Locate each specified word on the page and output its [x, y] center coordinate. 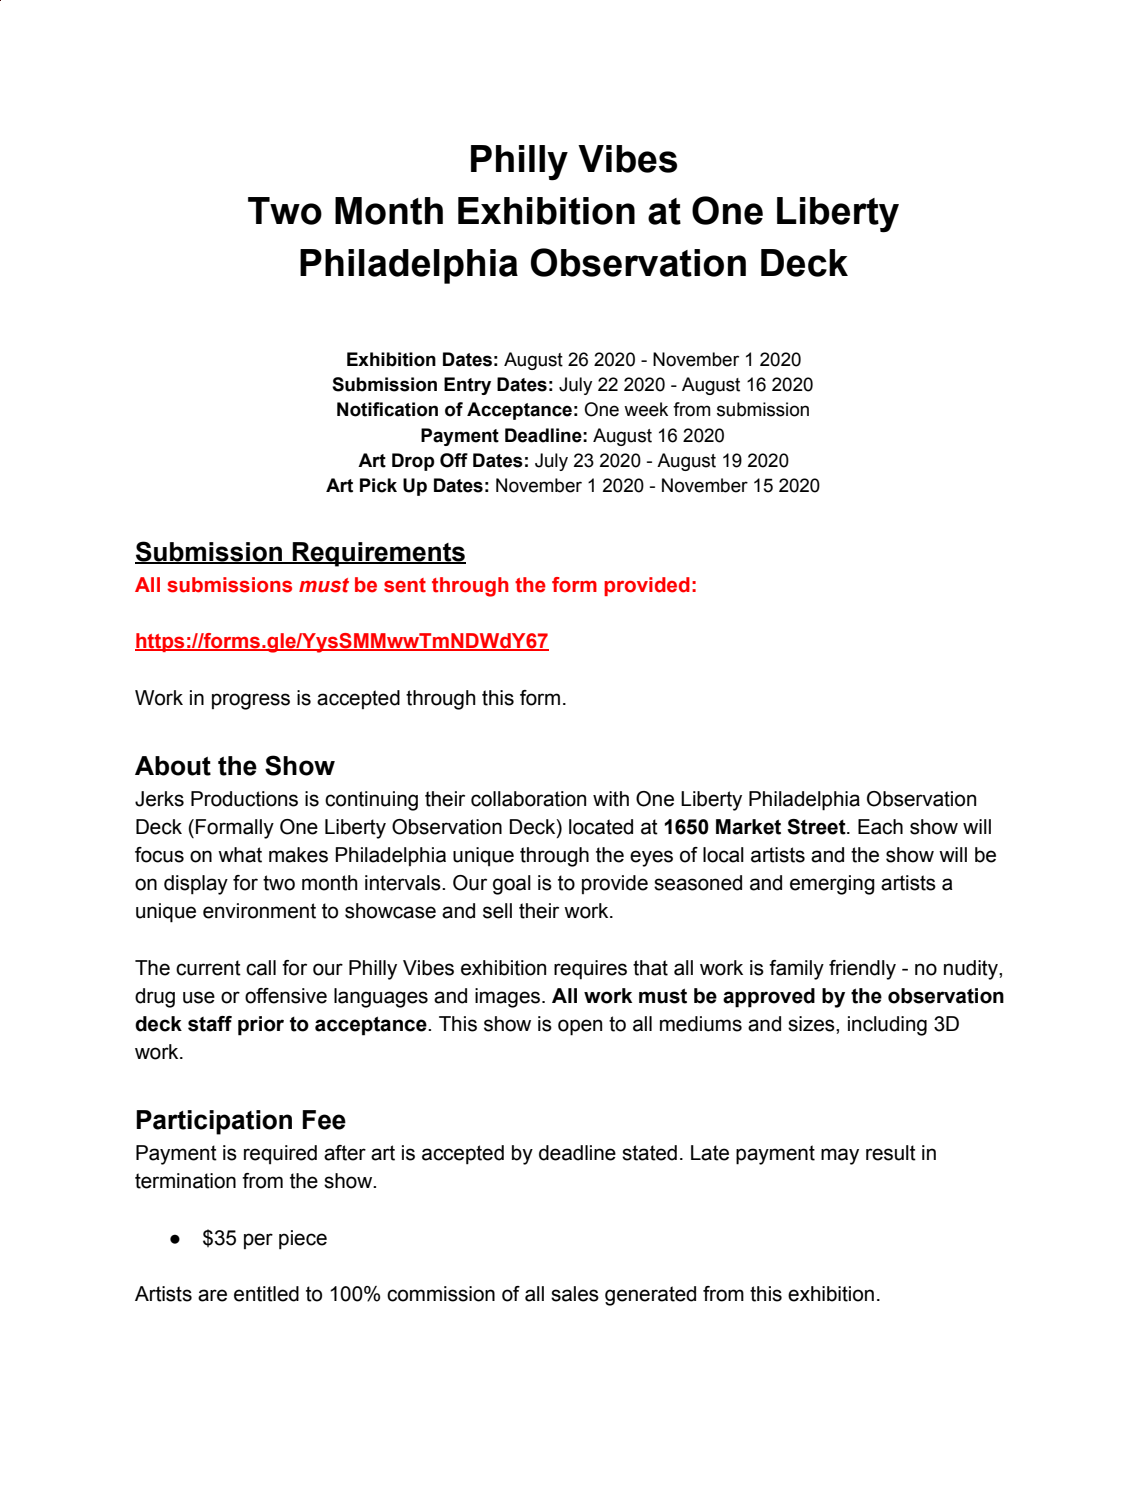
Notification [387, 409]
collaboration [528, 799]
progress [251, 701]
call [261, 968]
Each [880, 827]
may [840, 1156]
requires [590, 970]
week [646, 409]
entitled [266, 1294]
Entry [467, 386]
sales [575, 1294]
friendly [862, 970]
